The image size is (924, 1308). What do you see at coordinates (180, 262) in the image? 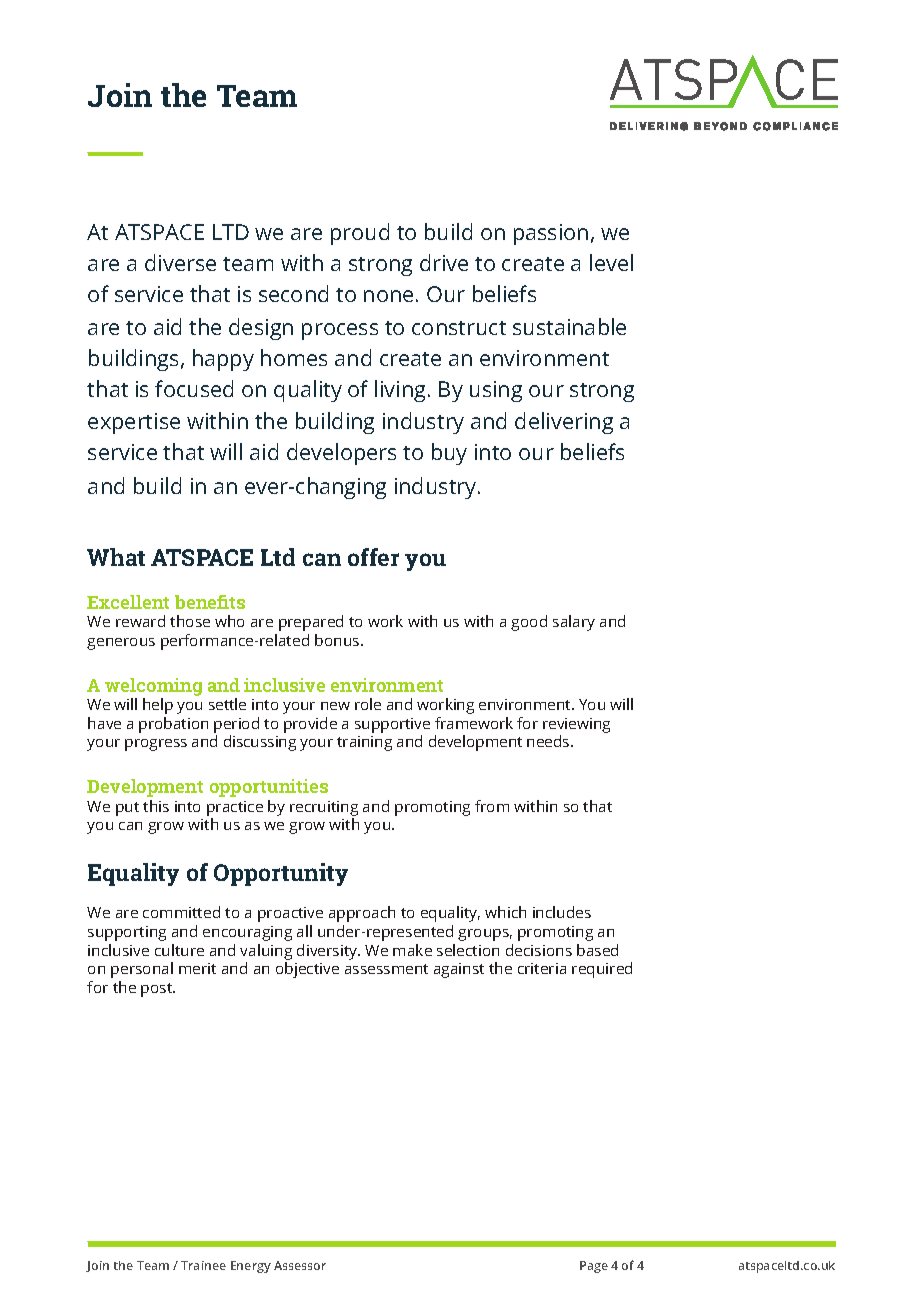
I see `diverse` at bounding box center [180, 262].
